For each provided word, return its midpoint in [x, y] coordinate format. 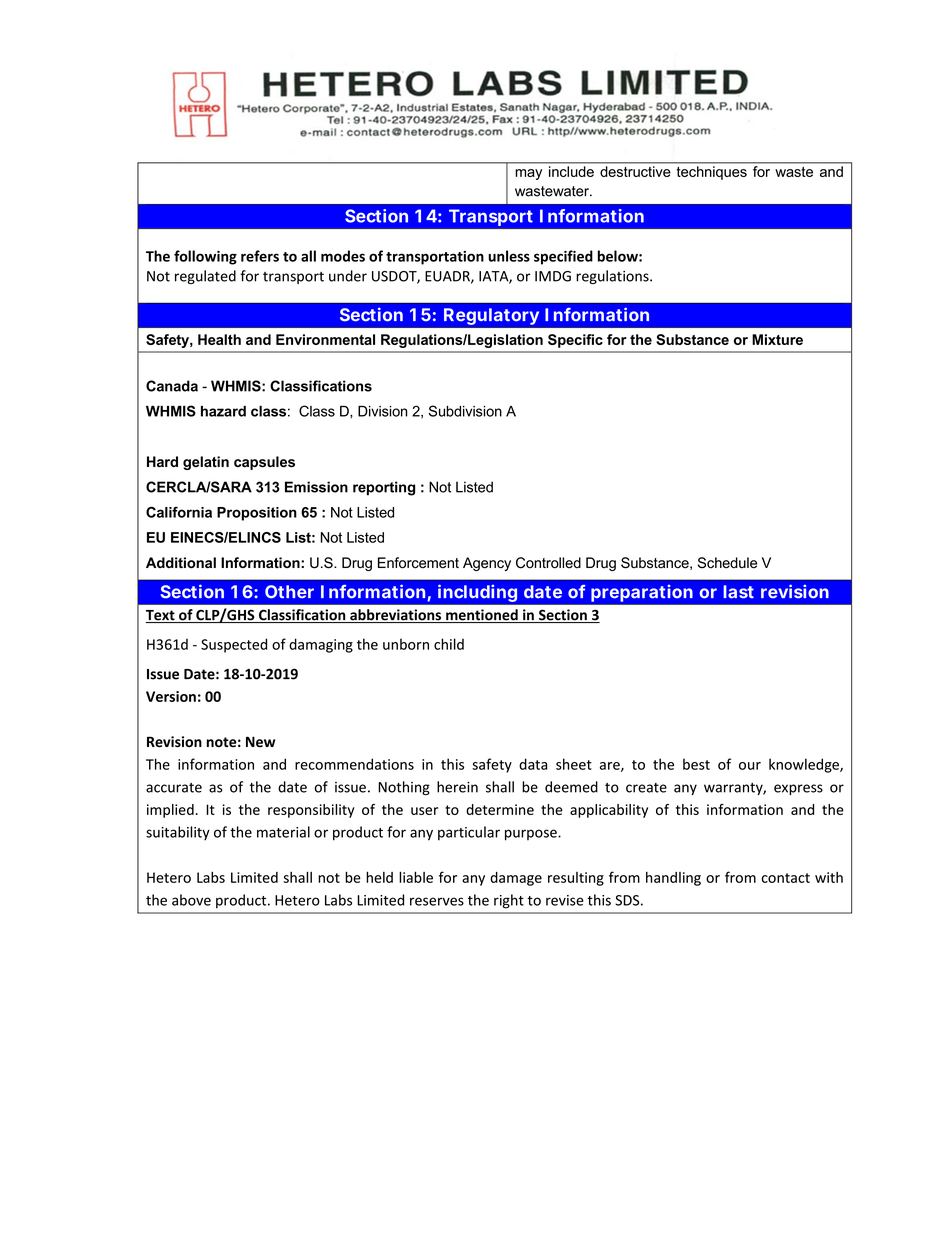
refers [260, 256]
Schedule [727, 563]
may [528, 174]
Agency [487, 564]
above [191, 900]
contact [785, 878]
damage [516, 879]
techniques [712, 173]
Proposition [257, 514]
